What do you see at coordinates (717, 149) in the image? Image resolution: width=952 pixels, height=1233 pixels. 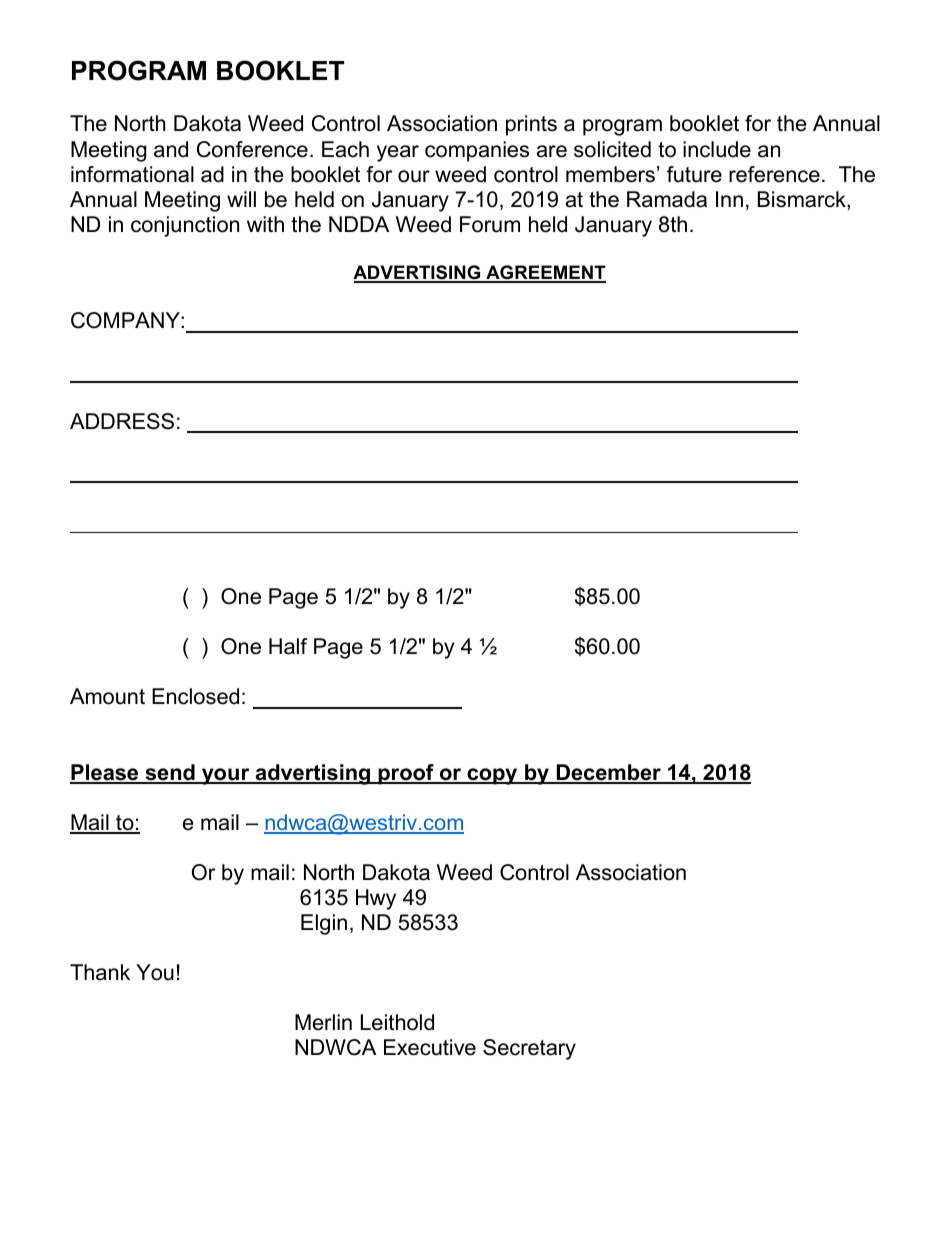 I see `include` at bounding box center [717, 149].
